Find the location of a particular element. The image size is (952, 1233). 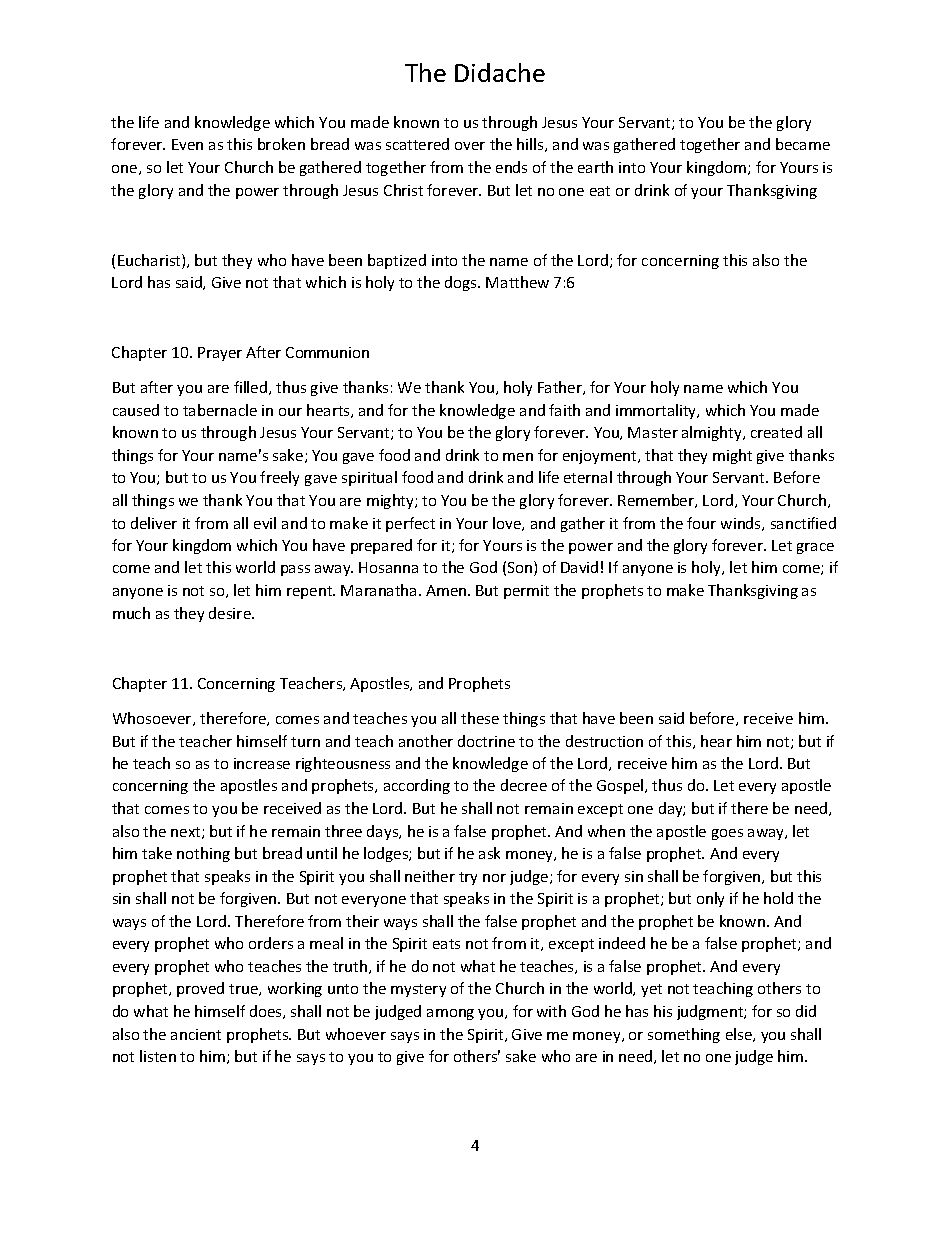

goes is located at coordinates (727, 834).
